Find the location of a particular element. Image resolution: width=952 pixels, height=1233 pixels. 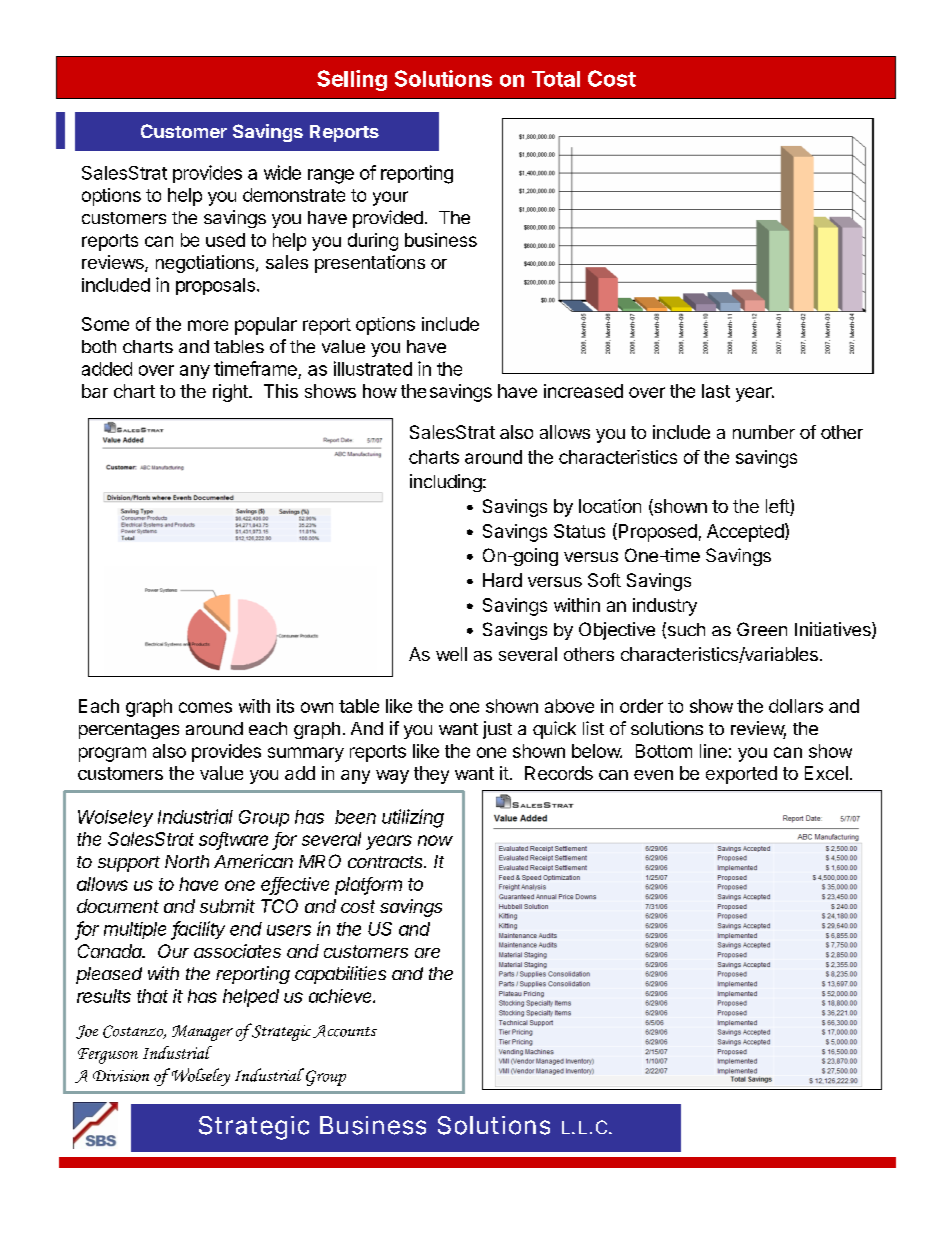

more is located at coordinates (208, 325).
